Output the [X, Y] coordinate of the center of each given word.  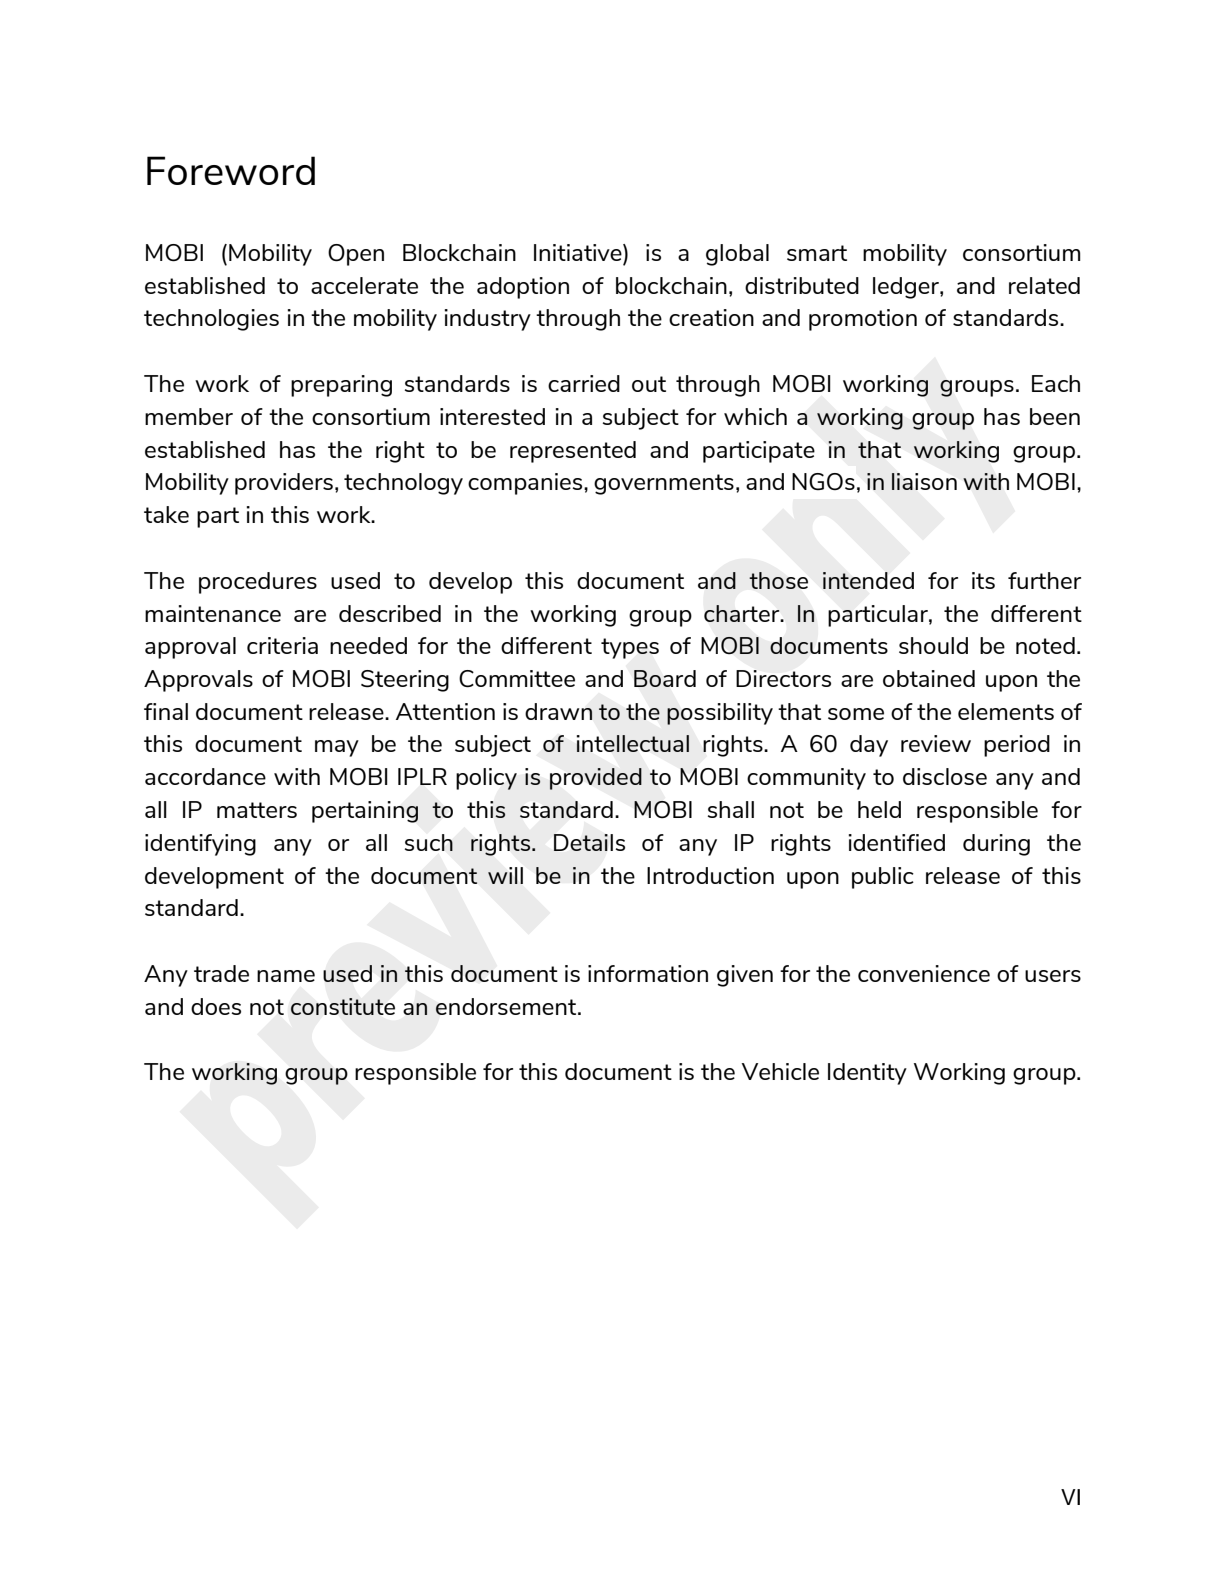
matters [257, 810]
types [630, 648]
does [216, 1006]
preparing [341, 386]
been [1055, 416]
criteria [282, 645]
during [996, 845]
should [933, 645]
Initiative [579, 252]
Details [589, 842]
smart [817, 253]
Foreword [231, 170]
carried [584, 383]
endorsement [507, 1006]
